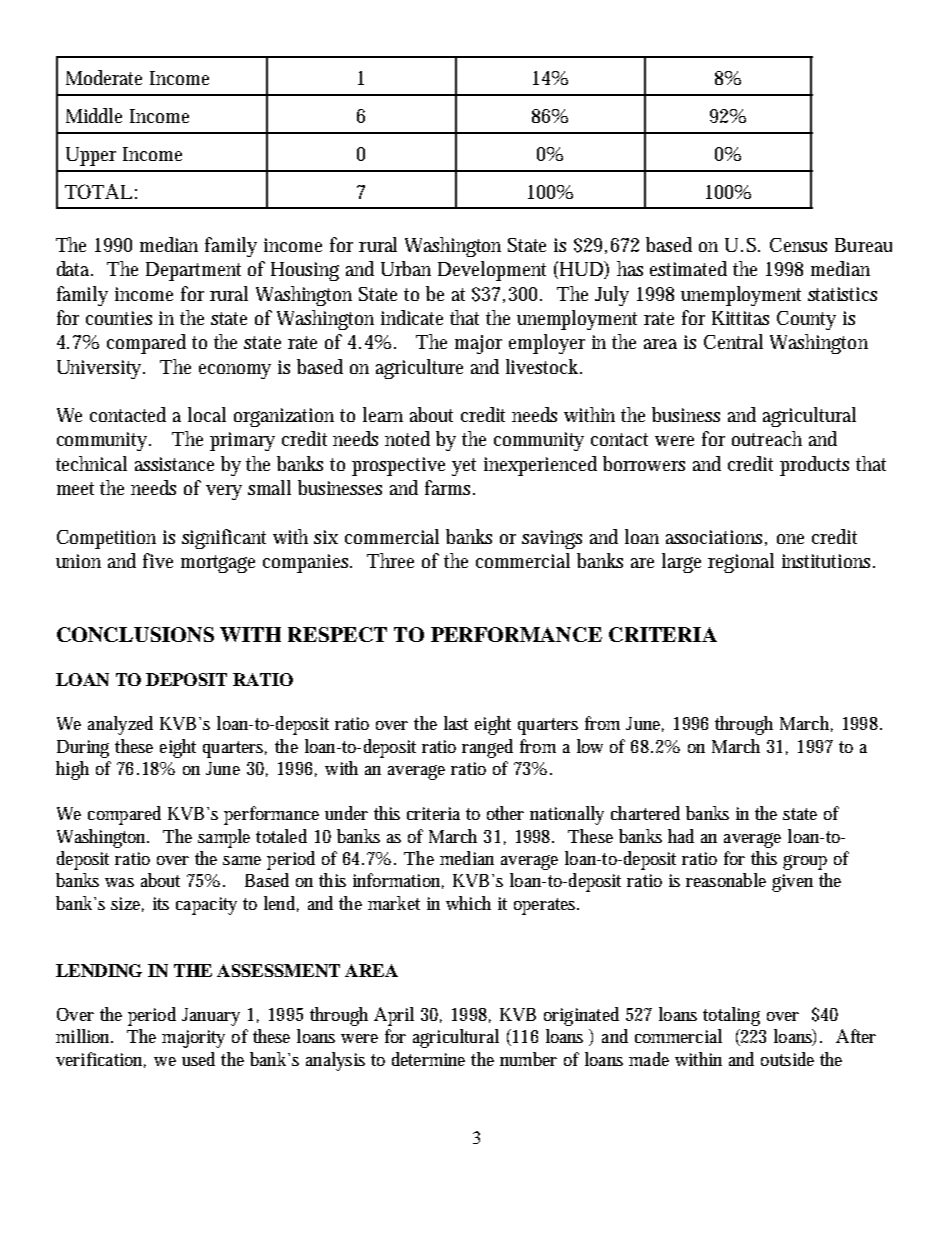 The width and height of the screenshot is (952, 1233). Describe the element at coordinates (91, 156) in the screenshot. I see `Upper` at that location.
